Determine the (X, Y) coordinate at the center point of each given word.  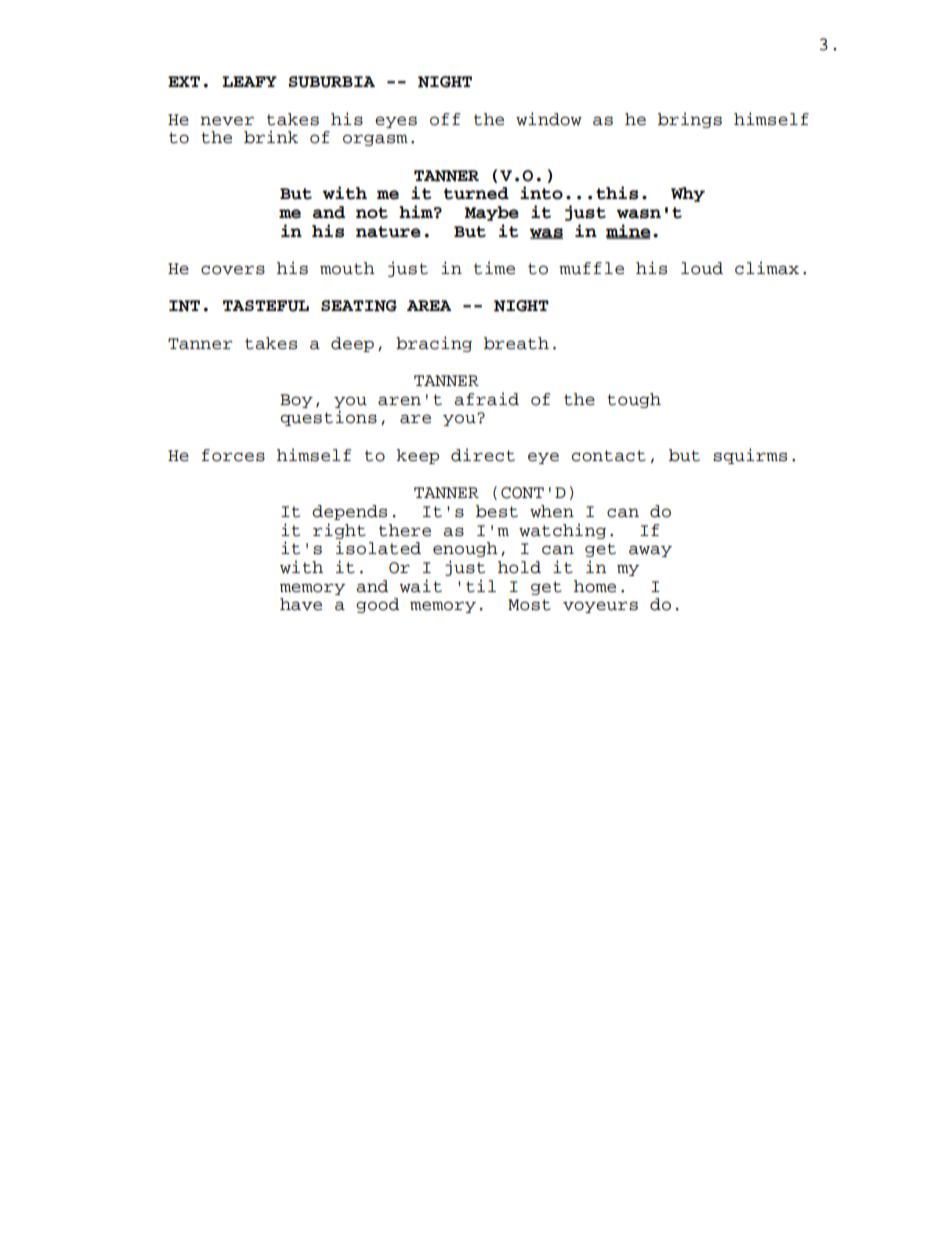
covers (233, 270)
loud (702, 268)
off (445, 119)
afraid (486, 399)
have (301, 604)
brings (690, 120)
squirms (750, 456)
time (494, 268)
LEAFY (249, 81)
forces (233, 455)
